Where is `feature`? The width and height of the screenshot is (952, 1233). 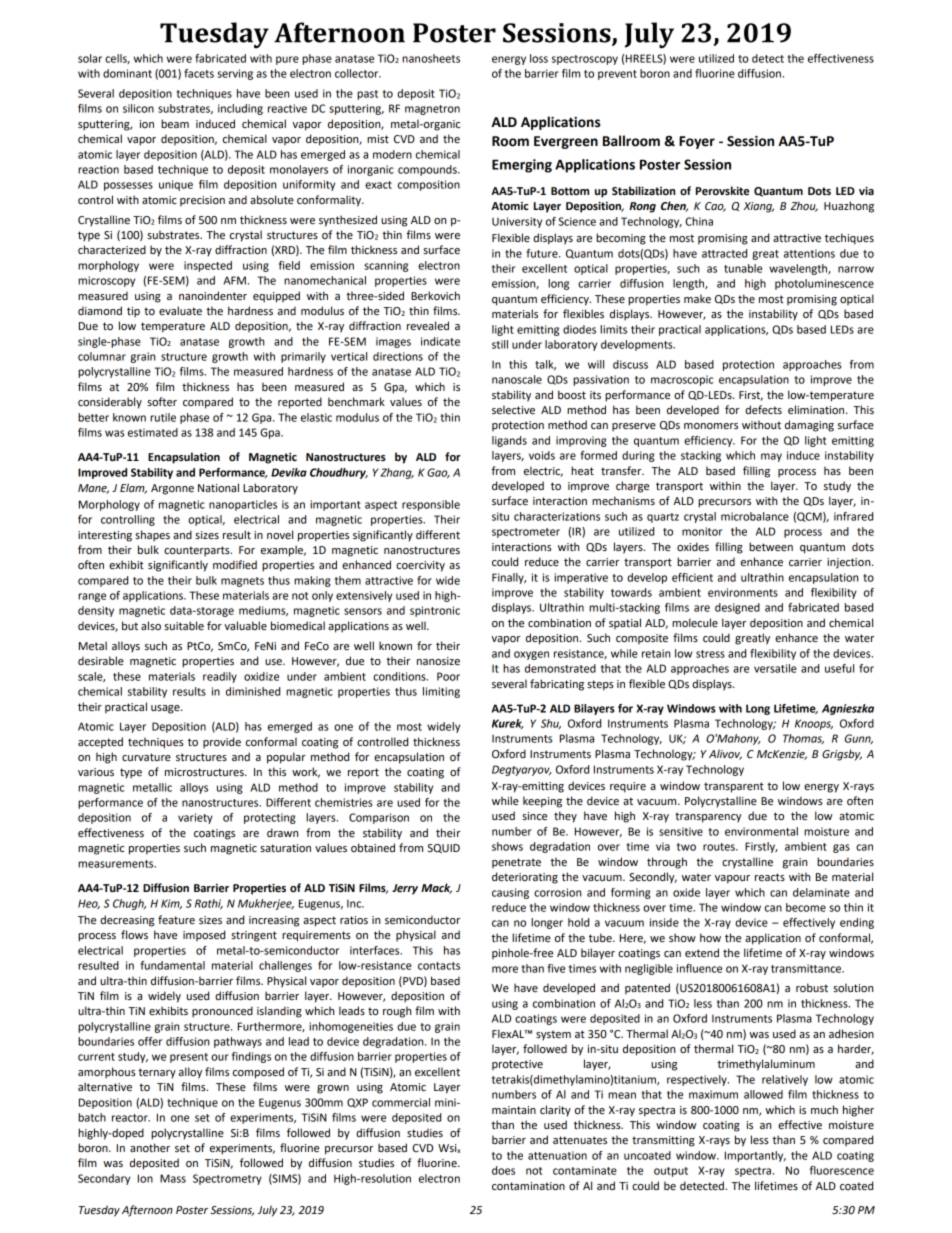 feature is located at coordinates (176, 920).
